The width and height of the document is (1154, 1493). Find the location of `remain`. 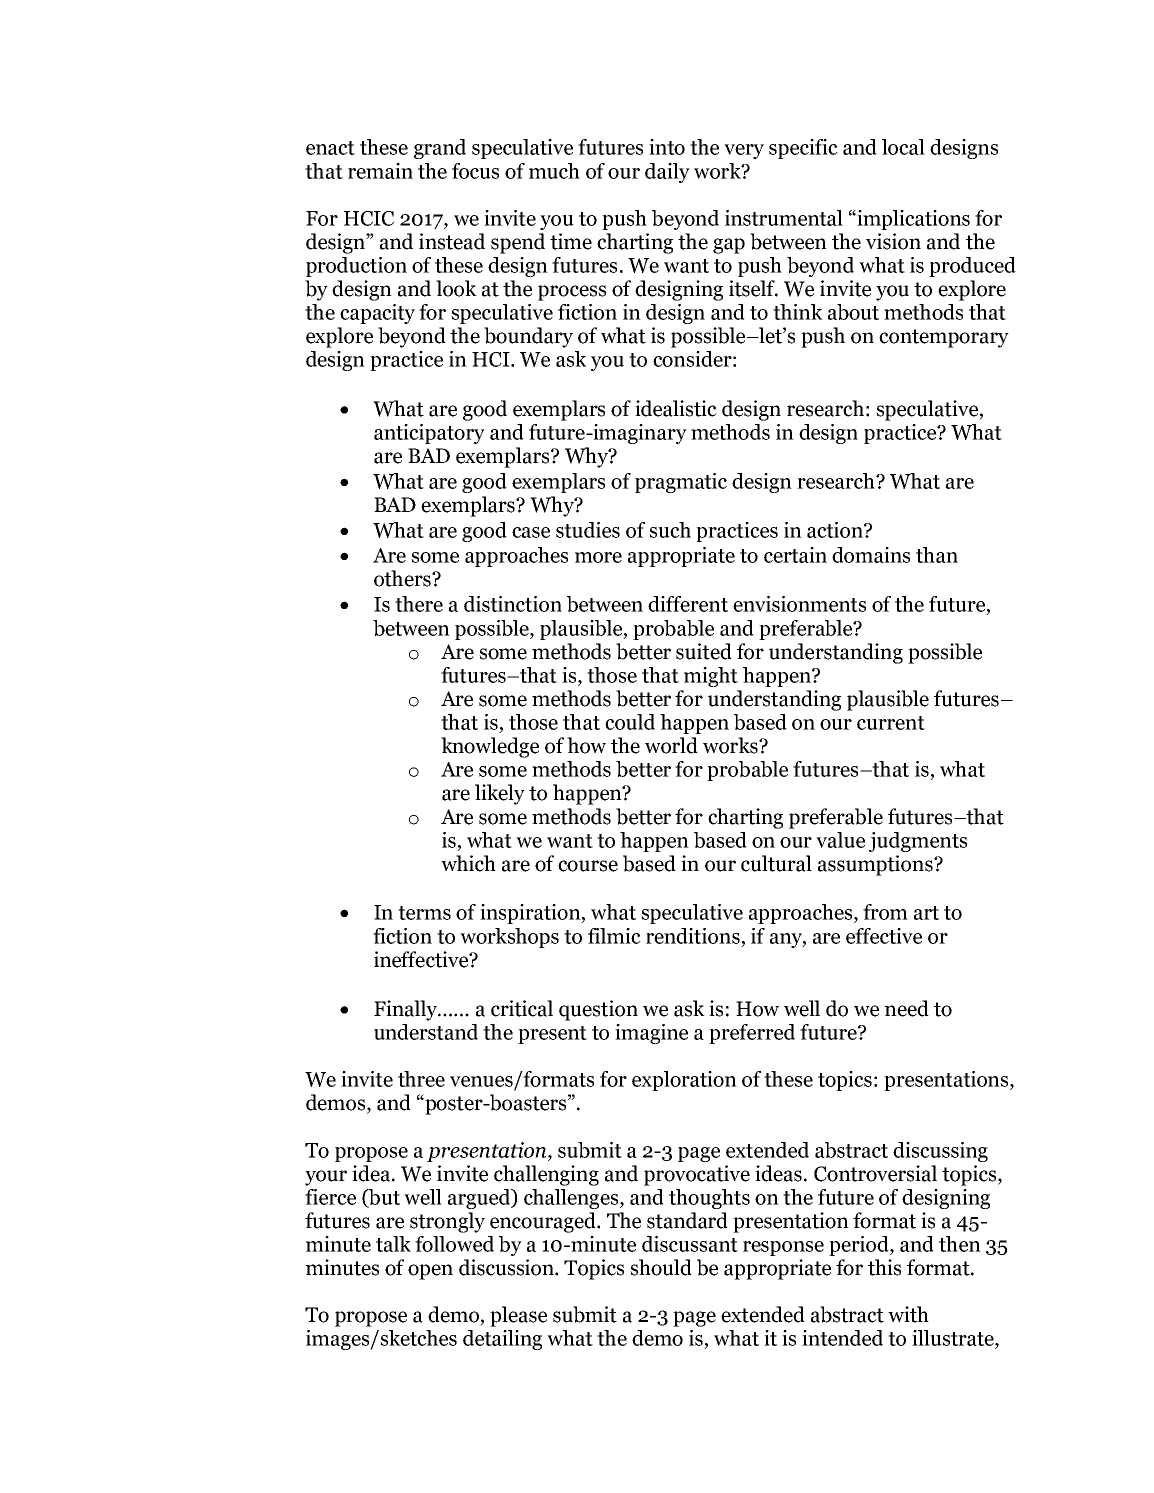

remain is located at coordinates (380, 171).
